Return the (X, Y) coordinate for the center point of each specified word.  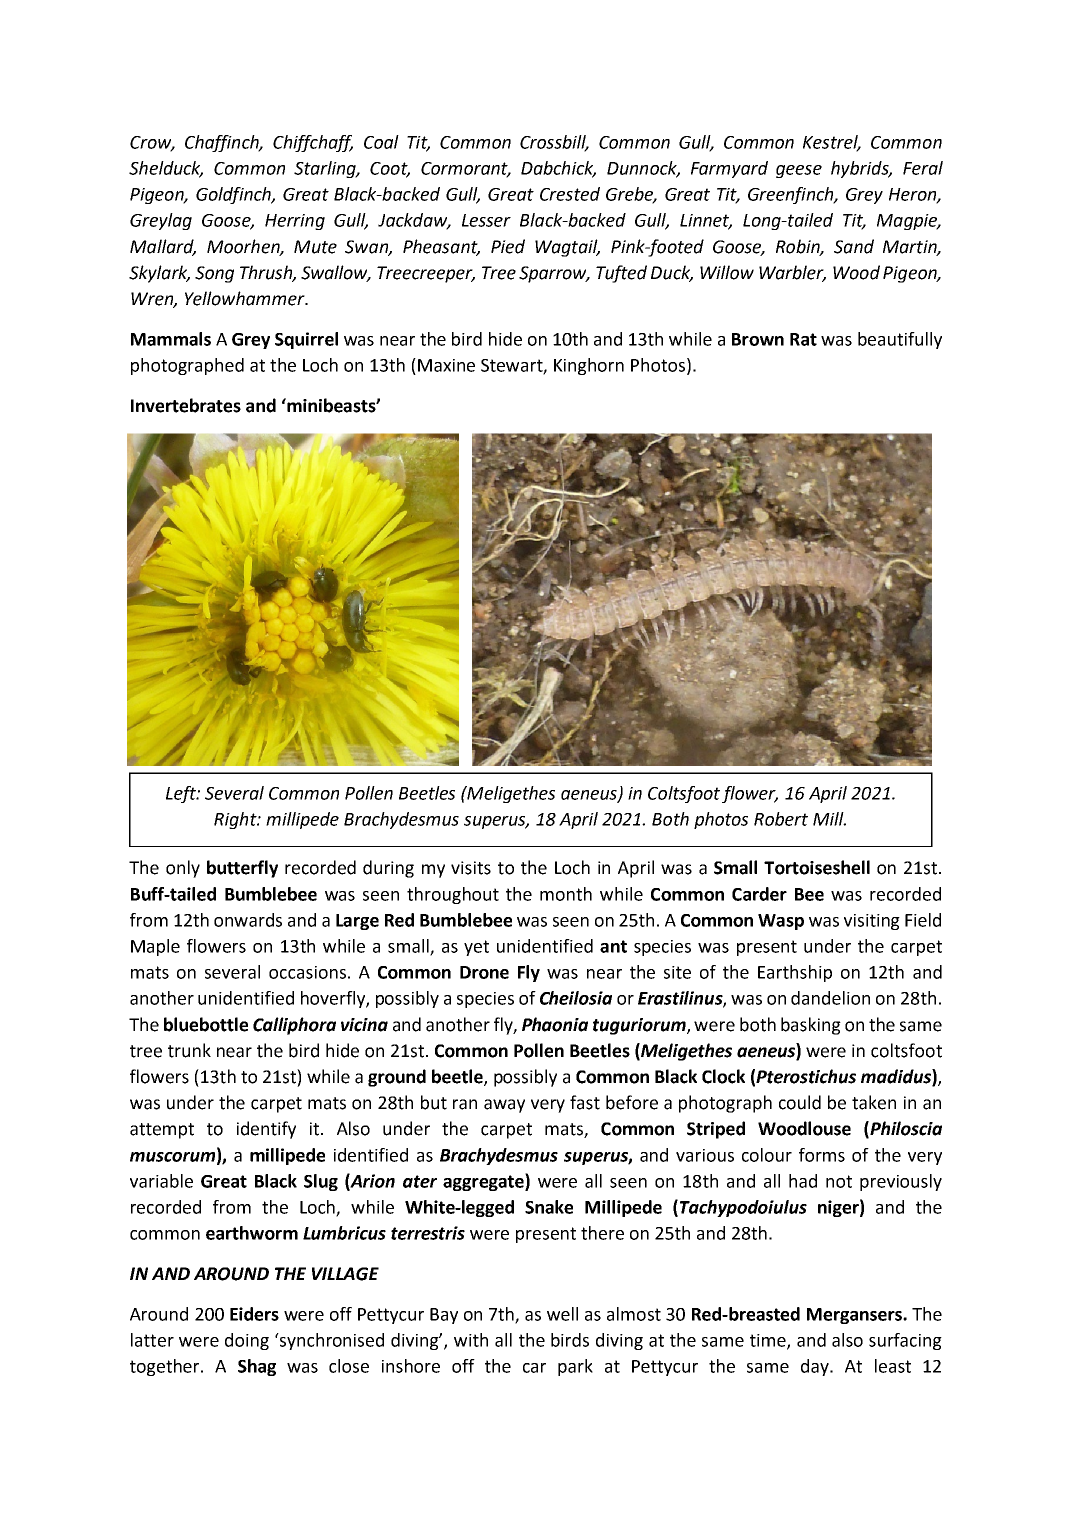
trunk (189, 1050)
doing (247, 1341)
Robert (781, 819)
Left (182, 794)
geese (799, 171)
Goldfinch (234, 195)
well (562, 1314)
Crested (570, 194)
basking (811, 1026)
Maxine (446, 365)
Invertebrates (186, 405)
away (504, 1106)
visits (471, 868)
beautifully (900, 340)
